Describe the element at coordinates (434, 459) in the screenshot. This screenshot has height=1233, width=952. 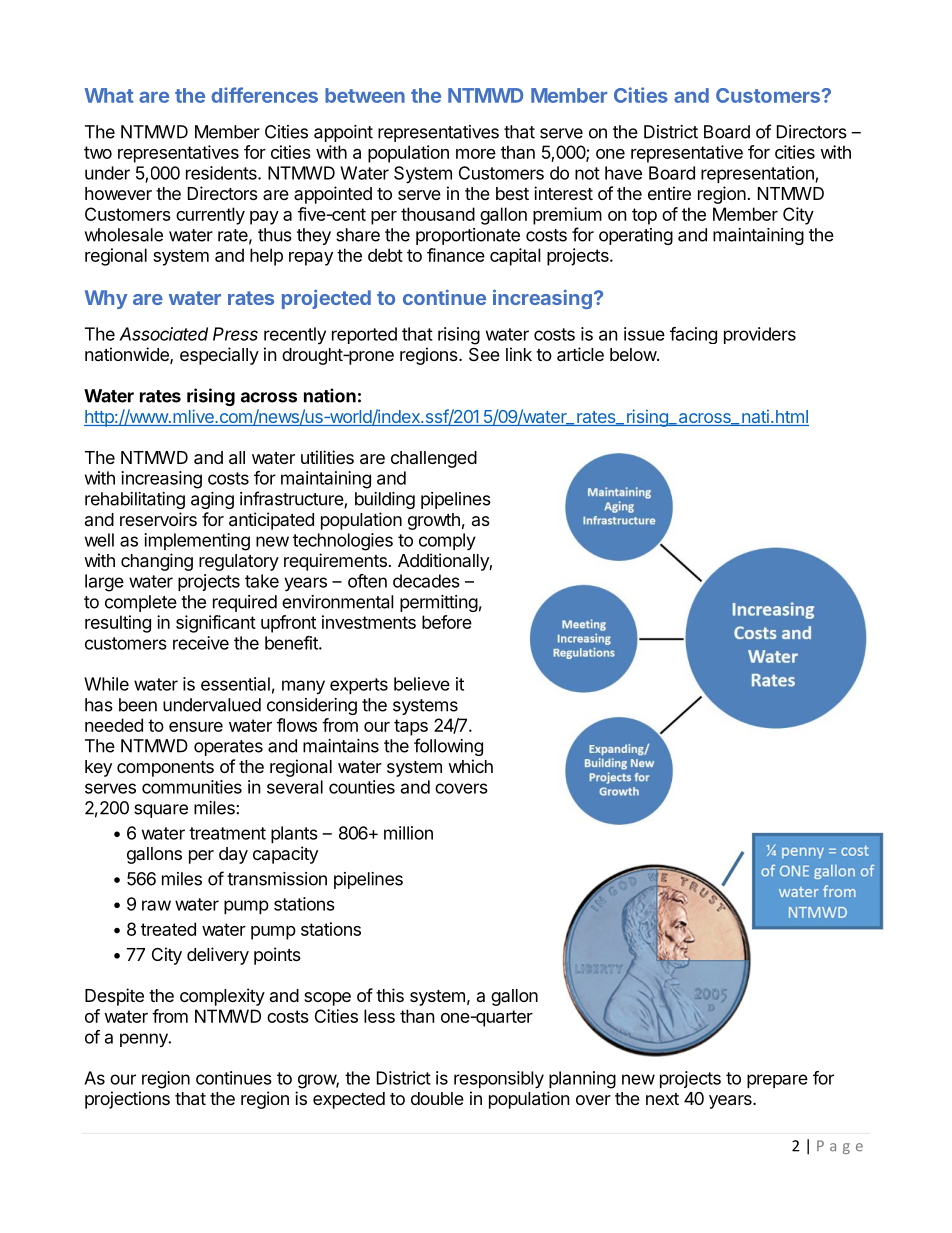
I see `challenged` at that location.
